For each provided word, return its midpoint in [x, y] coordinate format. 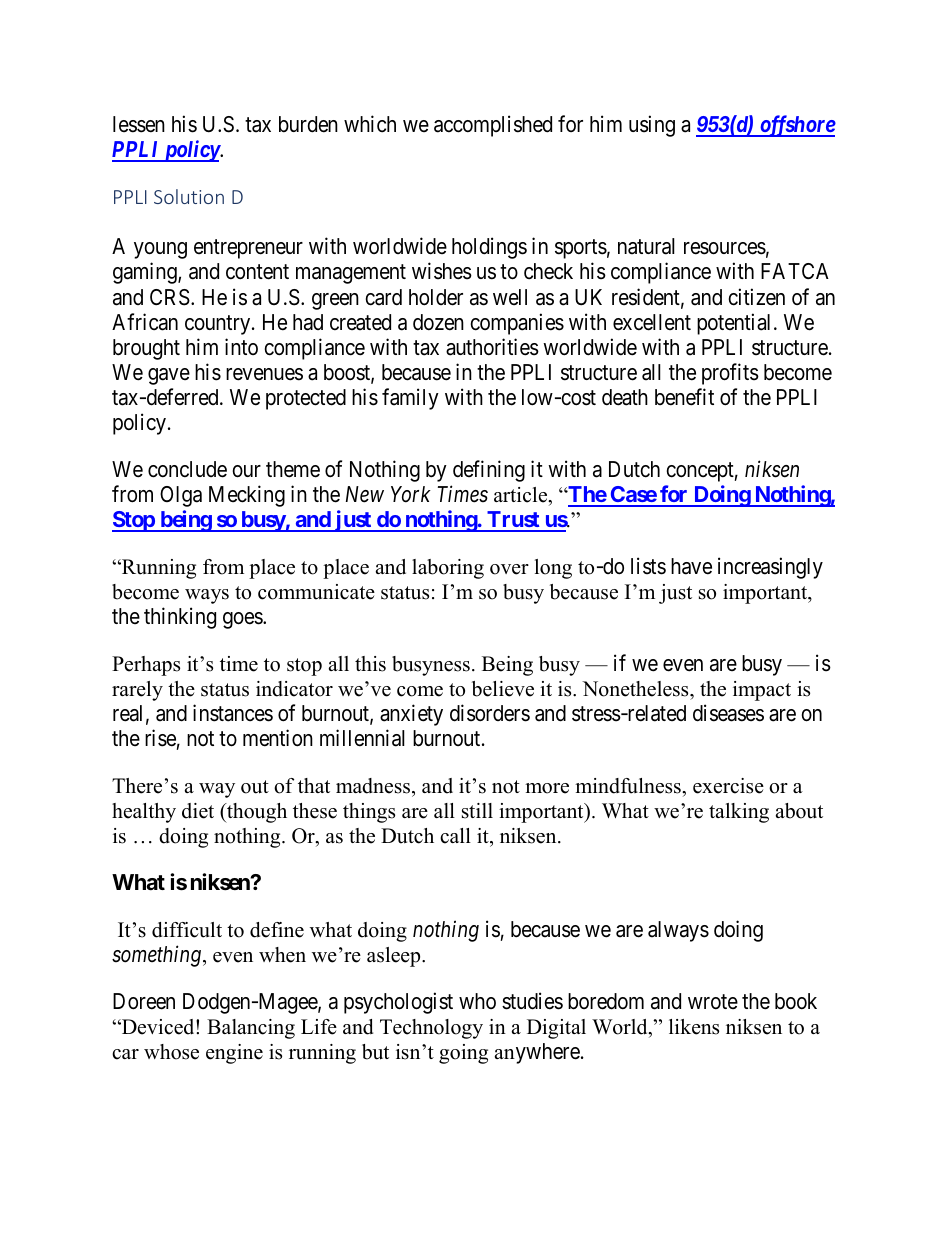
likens [694, 1027]
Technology [431, 1029]
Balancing [251, 1029]
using [652, 126]
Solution [189, 196]
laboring [448, 569]
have [691, 566]
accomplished [493, 126]
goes [243, 620]
